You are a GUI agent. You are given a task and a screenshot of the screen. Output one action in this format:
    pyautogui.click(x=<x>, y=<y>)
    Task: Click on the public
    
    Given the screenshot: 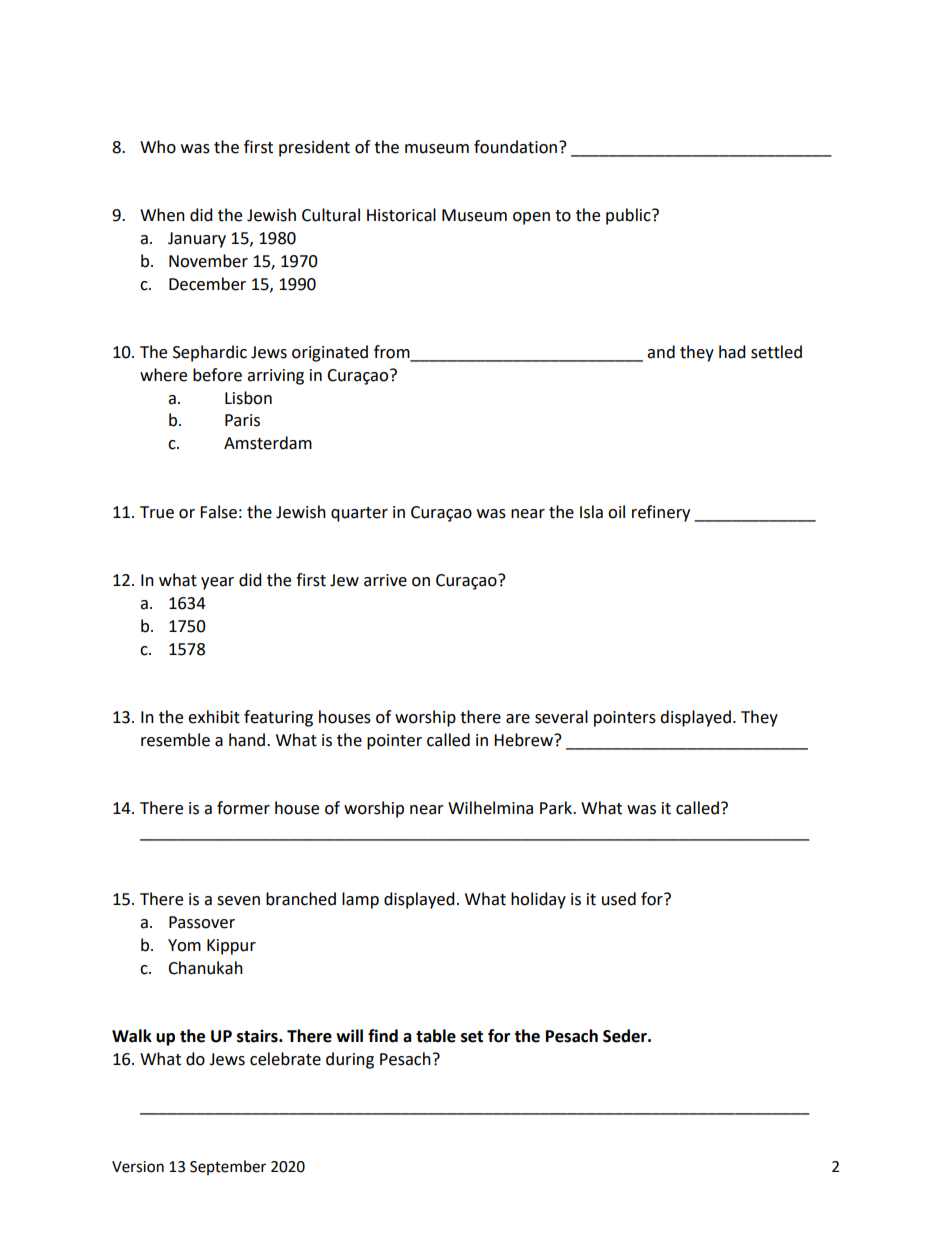 What is the action you would take?
    pyautogui.click(x=629, y=216)
